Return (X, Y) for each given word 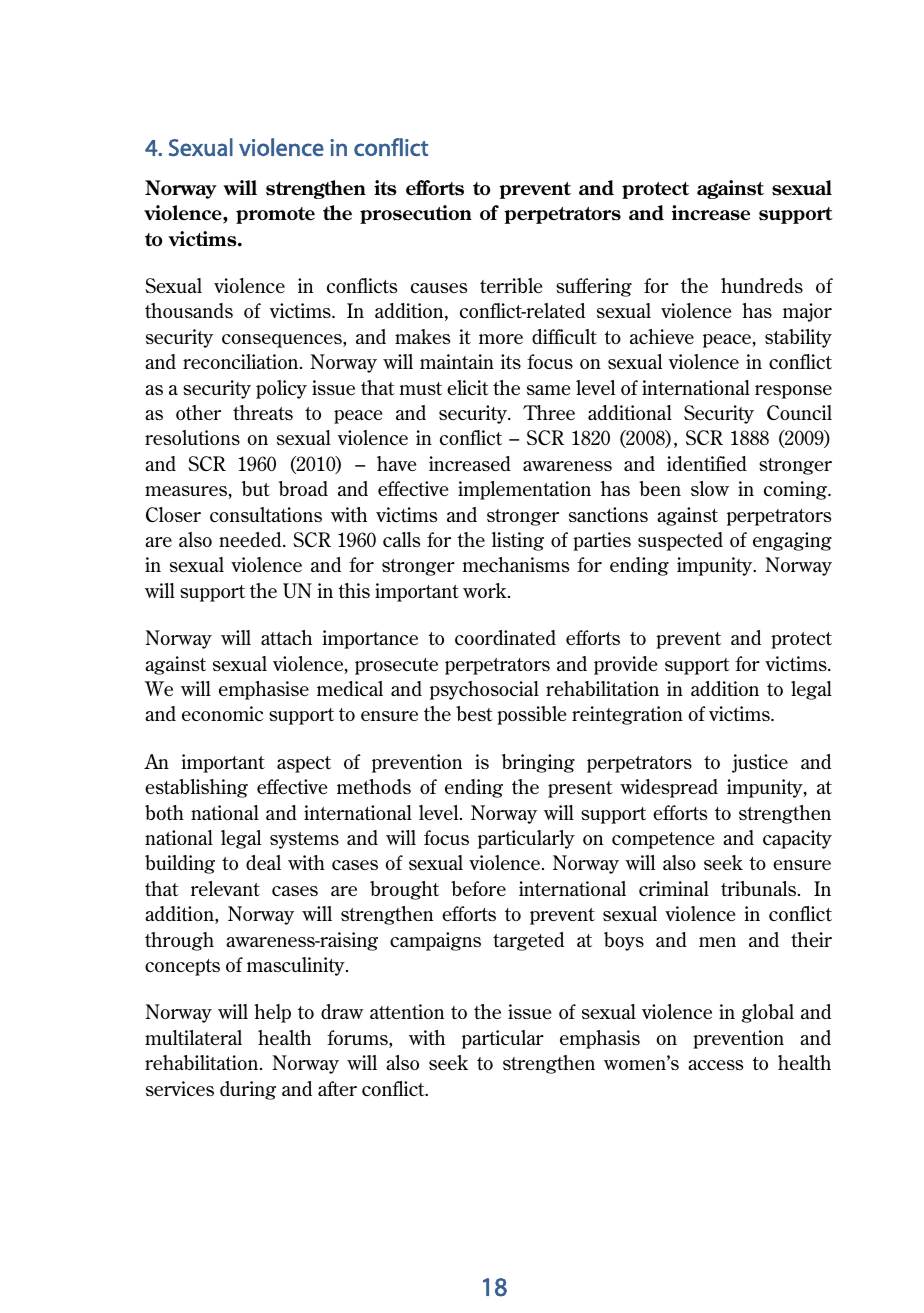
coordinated (505, 637)
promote (275, 215)
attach (286, 637)
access (715, 1065)
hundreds (762, 285)
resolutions (192, 437)
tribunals (760, 888)
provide (625, 665)
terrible (511, 285)
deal (263, 862)
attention (407, 1011)
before (478, 888)
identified (707, 463)
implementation (524, 490)
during (248, 1090)
